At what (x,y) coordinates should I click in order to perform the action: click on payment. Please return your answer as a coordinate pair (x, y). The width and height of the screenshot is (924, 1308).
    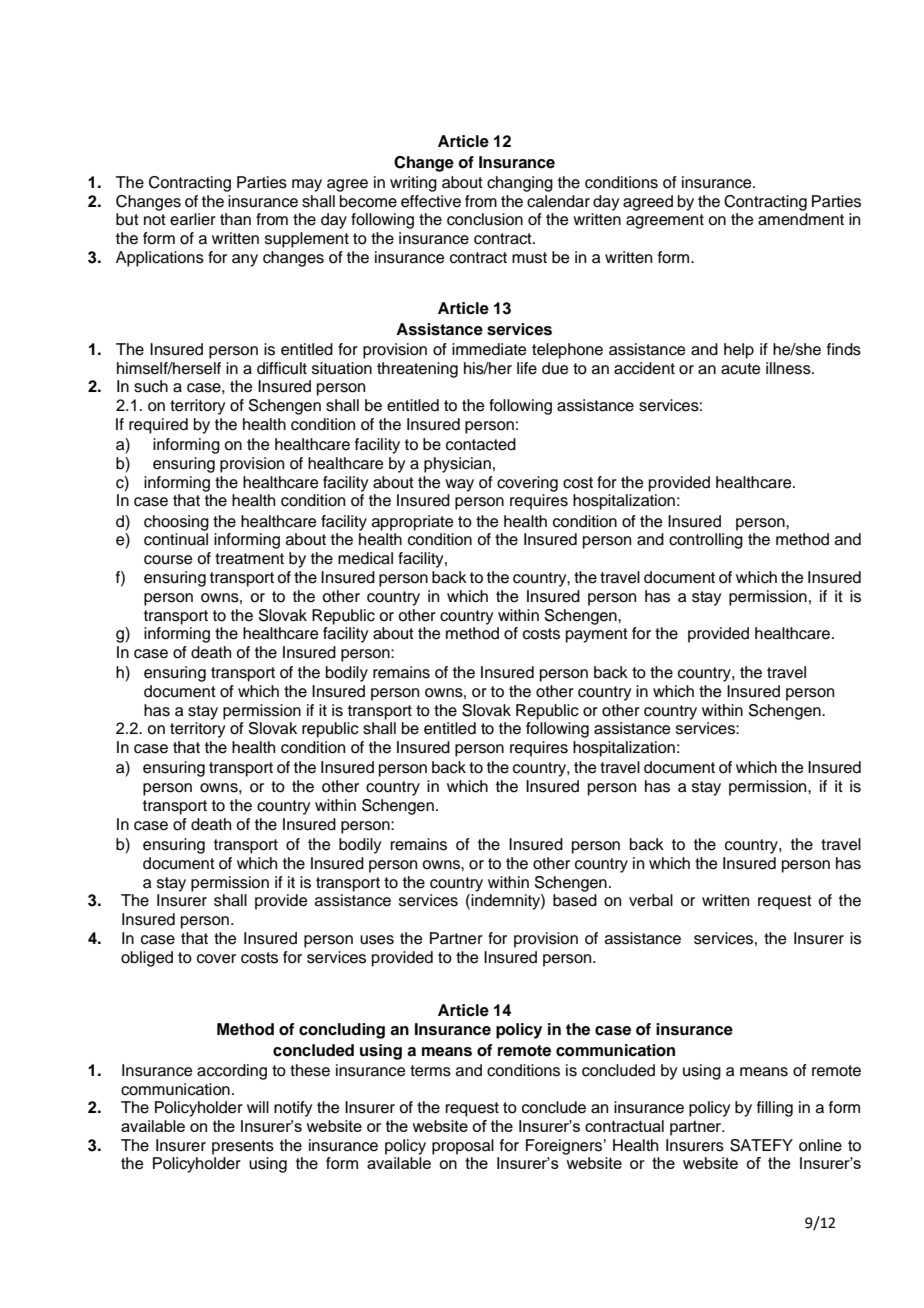
    Looking at the image, I should click on (597, 635).
